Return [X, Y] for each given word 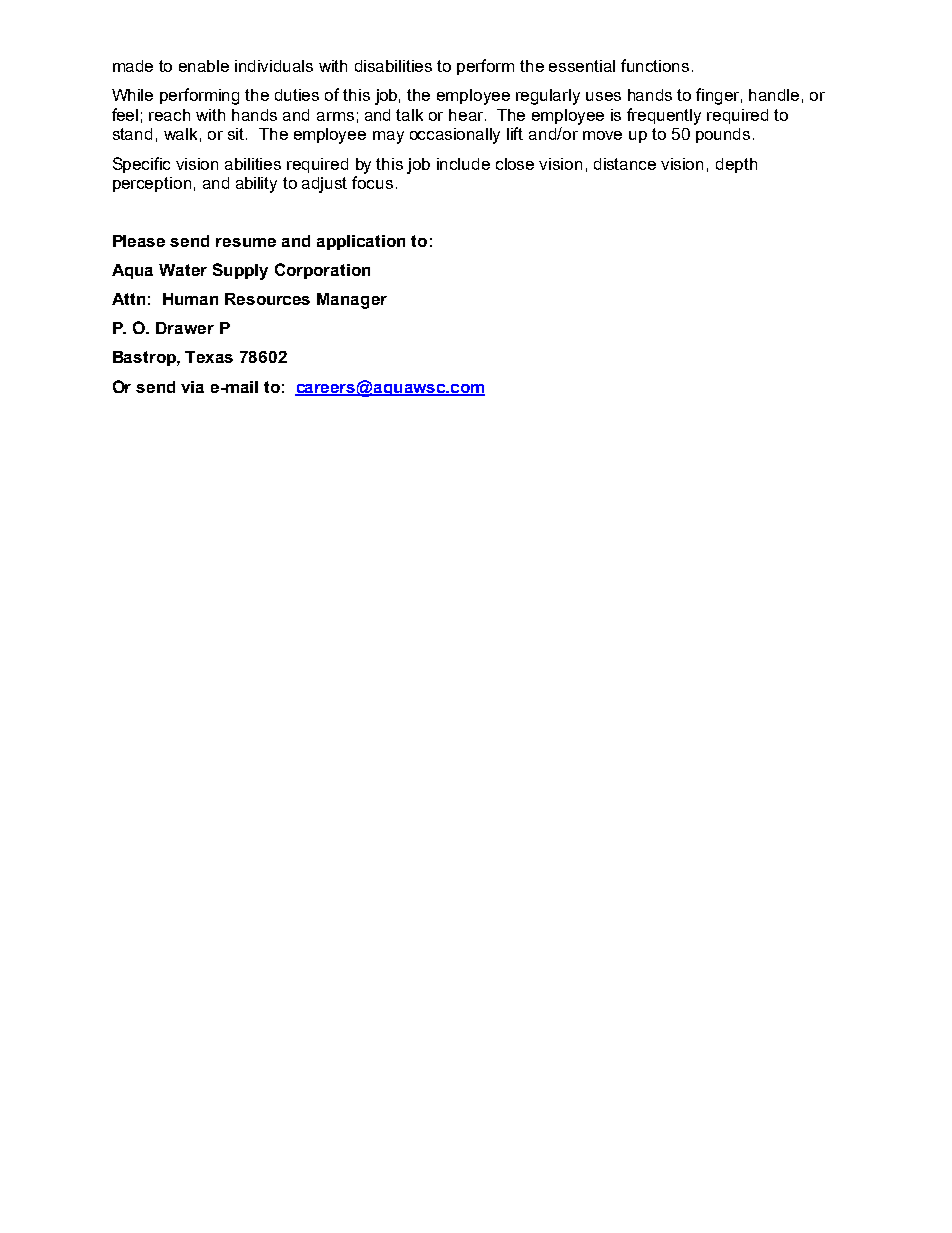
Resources [267, 299]
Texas [209, 357]
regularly [548, 97]
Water [183, 270]
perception [152, 184]
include [463, 164]
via [192, 387]
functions [655, 65]
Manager [352, 301]
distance [625, 164]
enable [204, 66]
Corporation [322, 271]
